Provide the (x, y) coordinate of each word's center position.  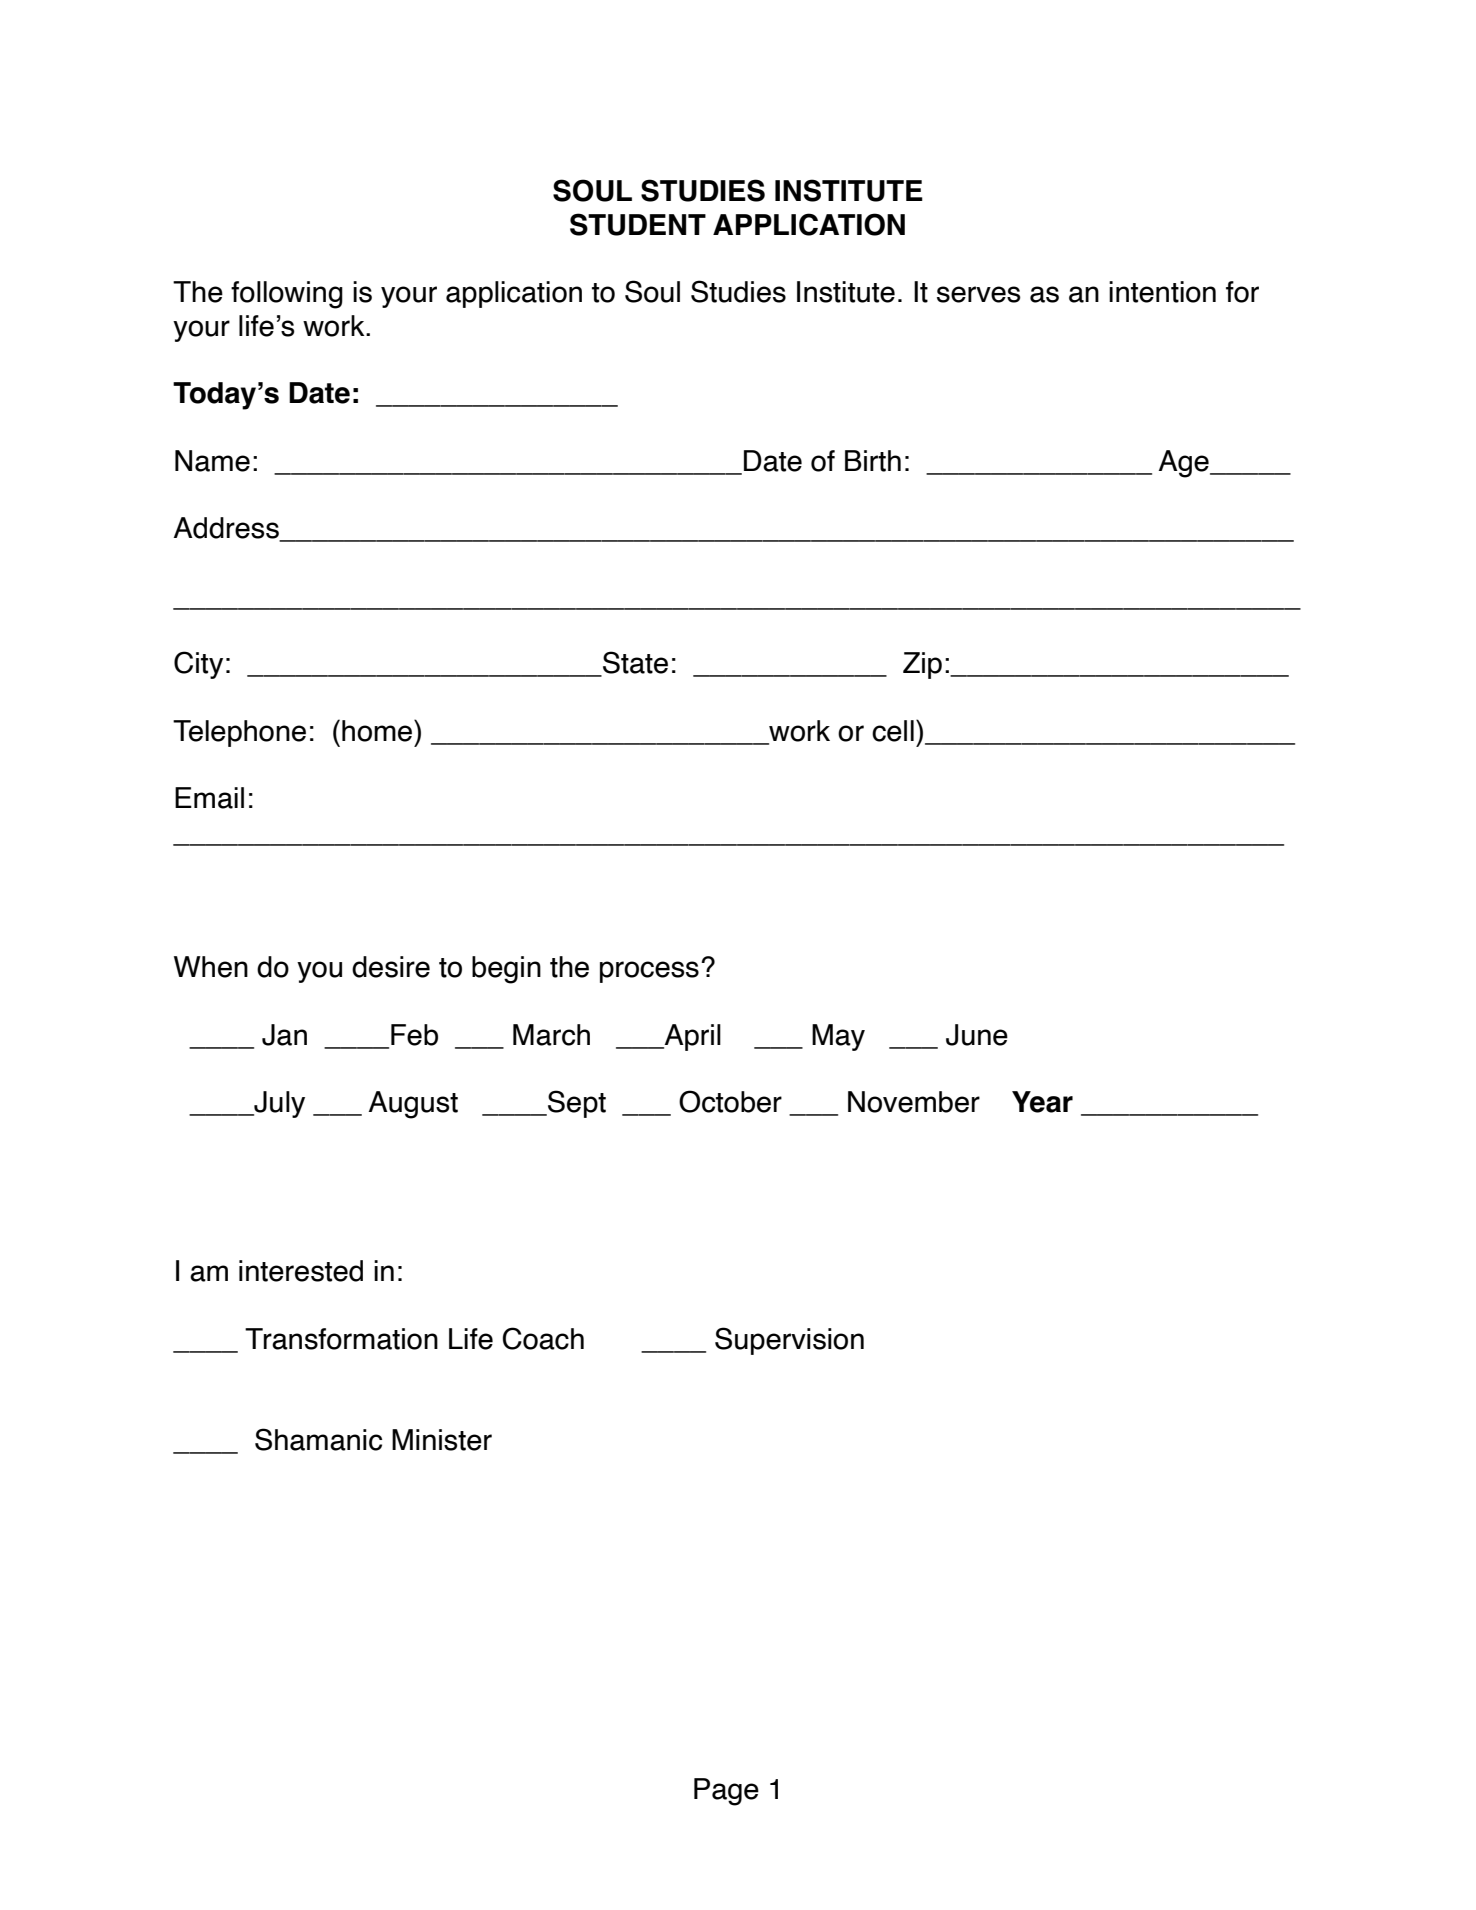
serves (979, 294)
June (977, 1035)
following (287, 295)
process (649, 972)
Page (726, 1792)
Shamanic (318, 1439)
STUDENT (638, 224)
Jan (284, 1035)
